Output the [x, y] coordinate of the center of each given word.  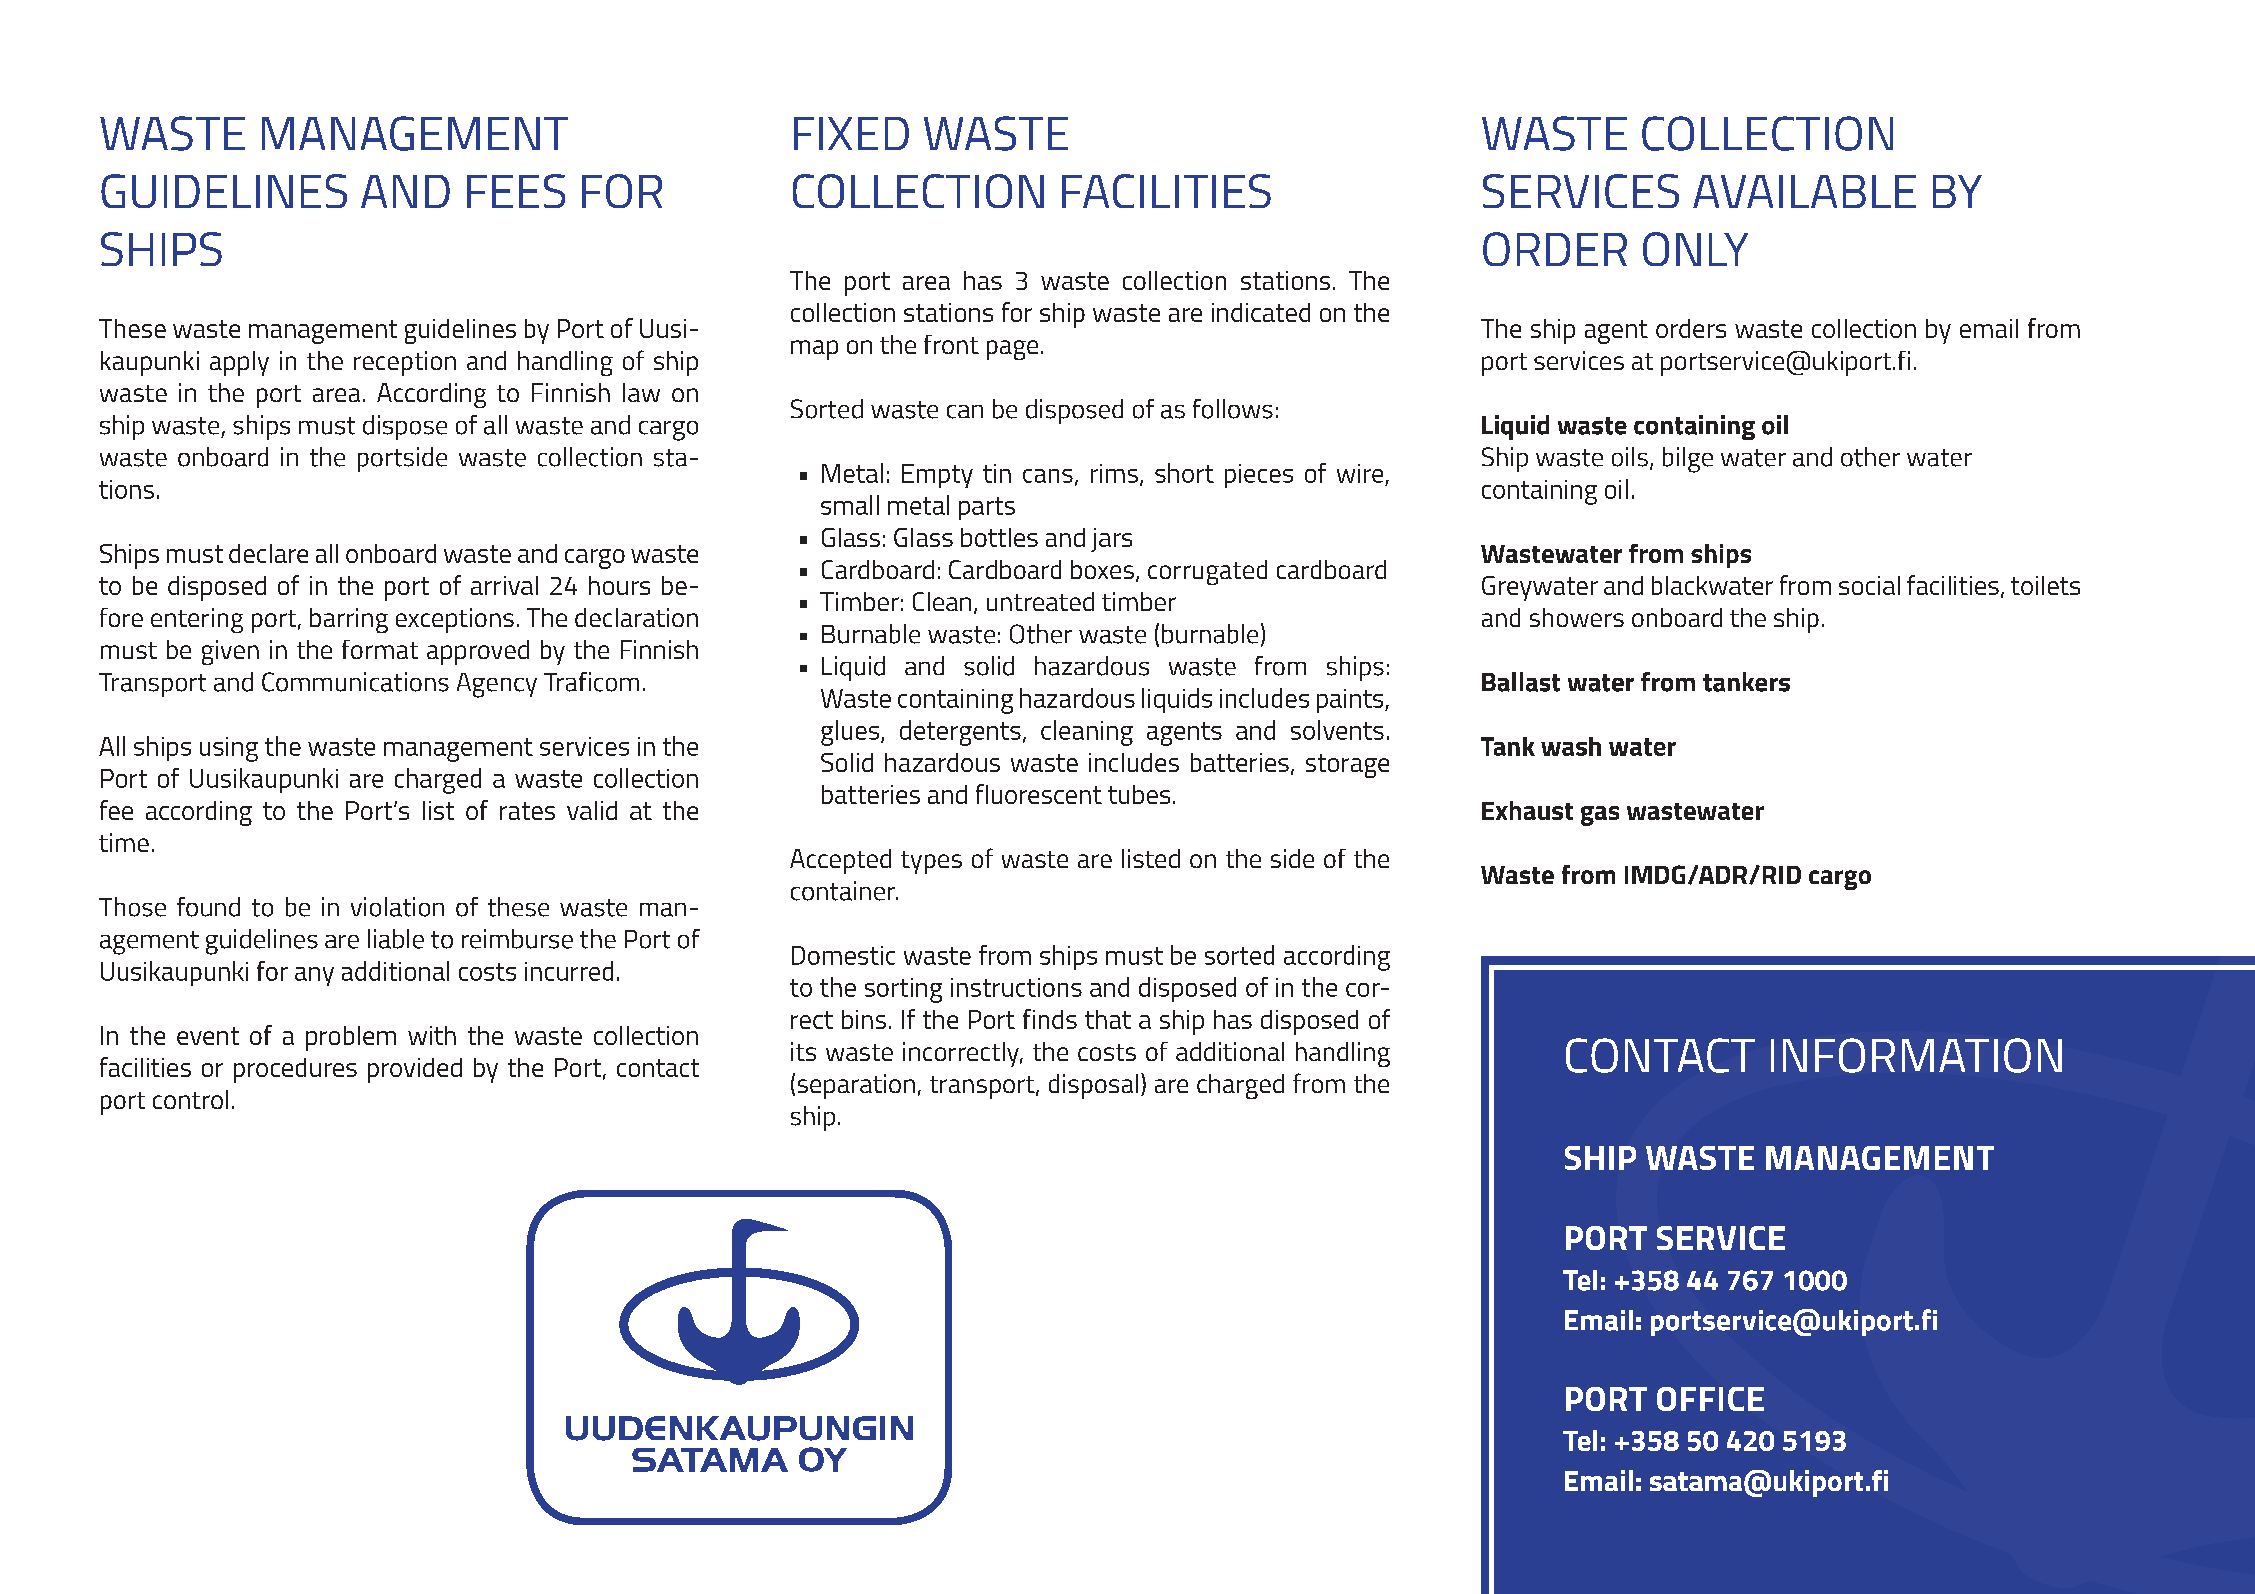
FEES [516, 191]
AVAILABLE [1804, 191]
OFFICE [1710, 1399]
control [190, 1099]
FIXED [851, 133]
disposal [1093, 1086]
